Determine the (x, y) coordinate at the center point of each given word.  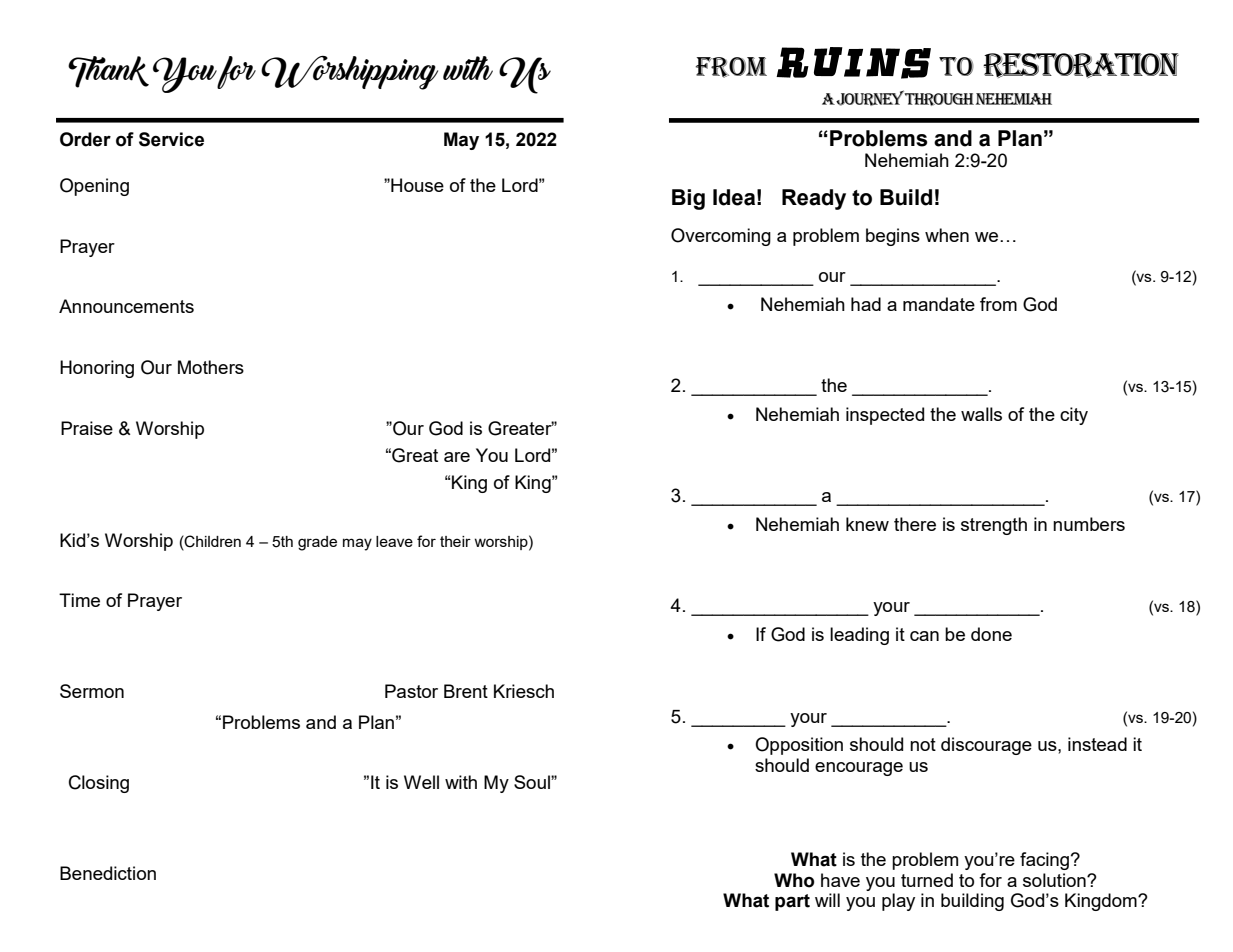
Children (212, 541)
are (457, 457)
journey (870, 98)
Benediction (108, 873)
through (939, 99)
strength (994, 526)
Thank (108, 72)
